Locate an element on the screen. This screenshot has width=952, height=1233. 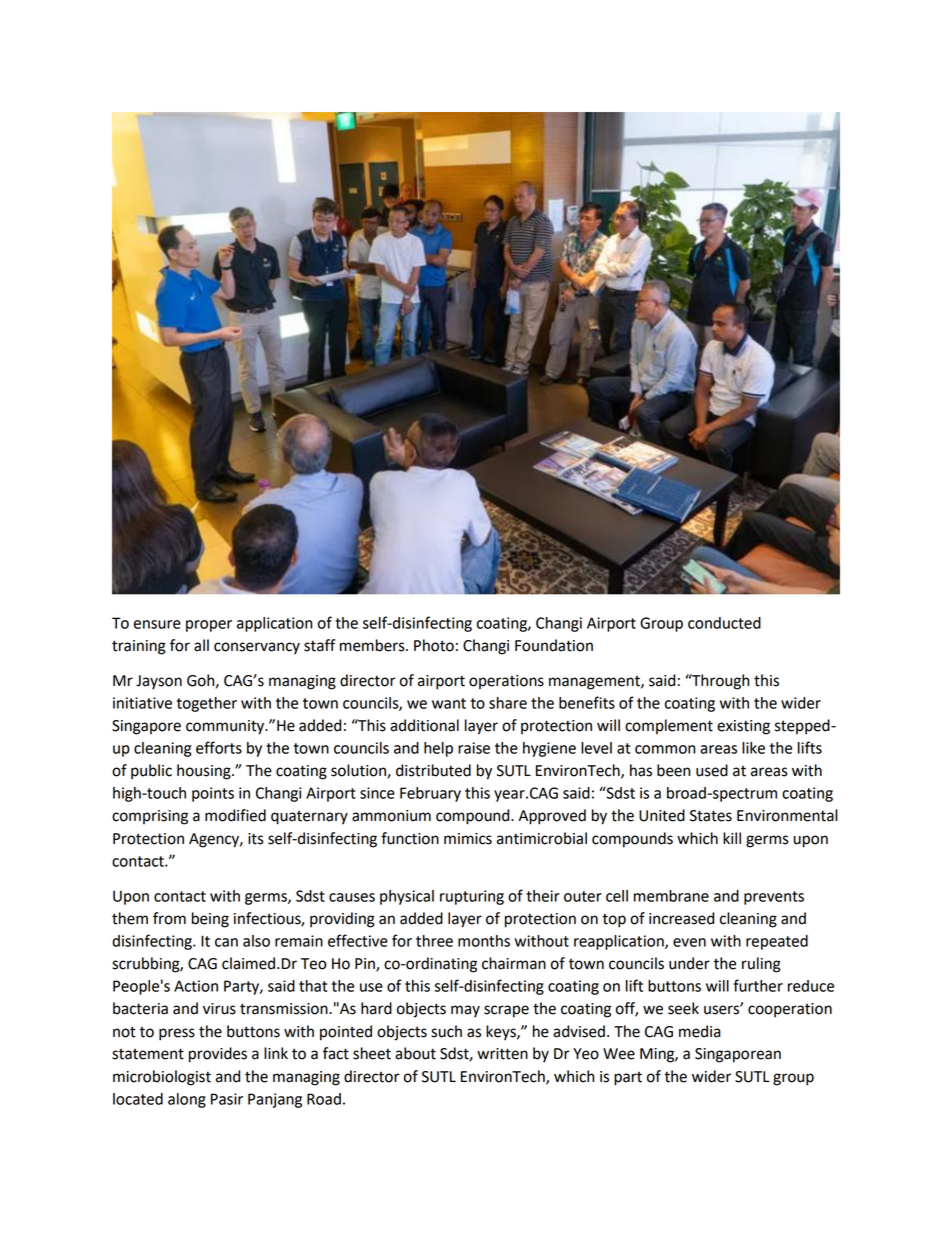
may is located at coordinates (465, 1011).
